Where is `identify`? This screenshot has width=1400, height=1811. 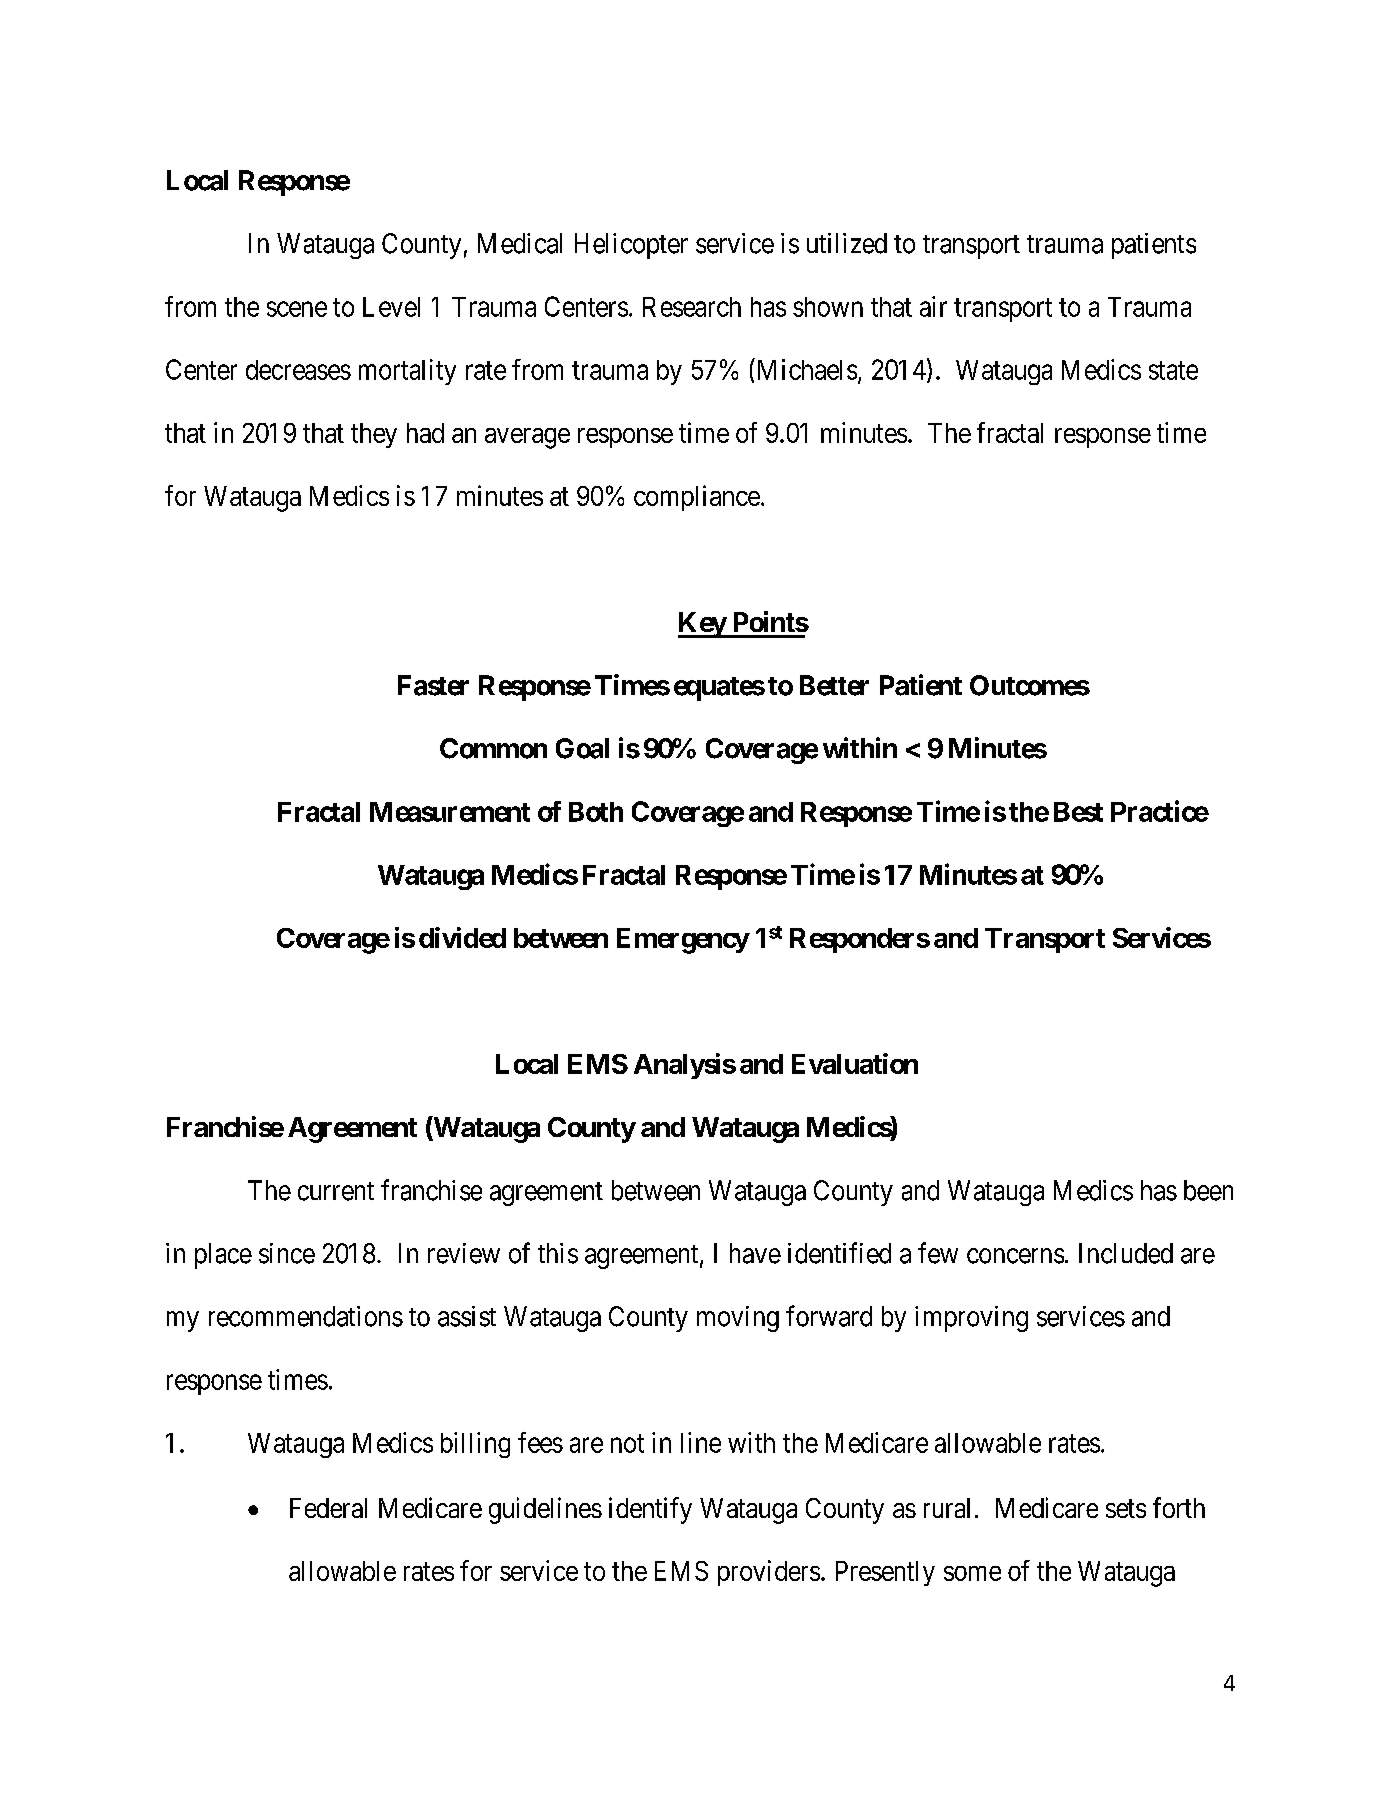
identify is located at coordinates (650, 1510).
